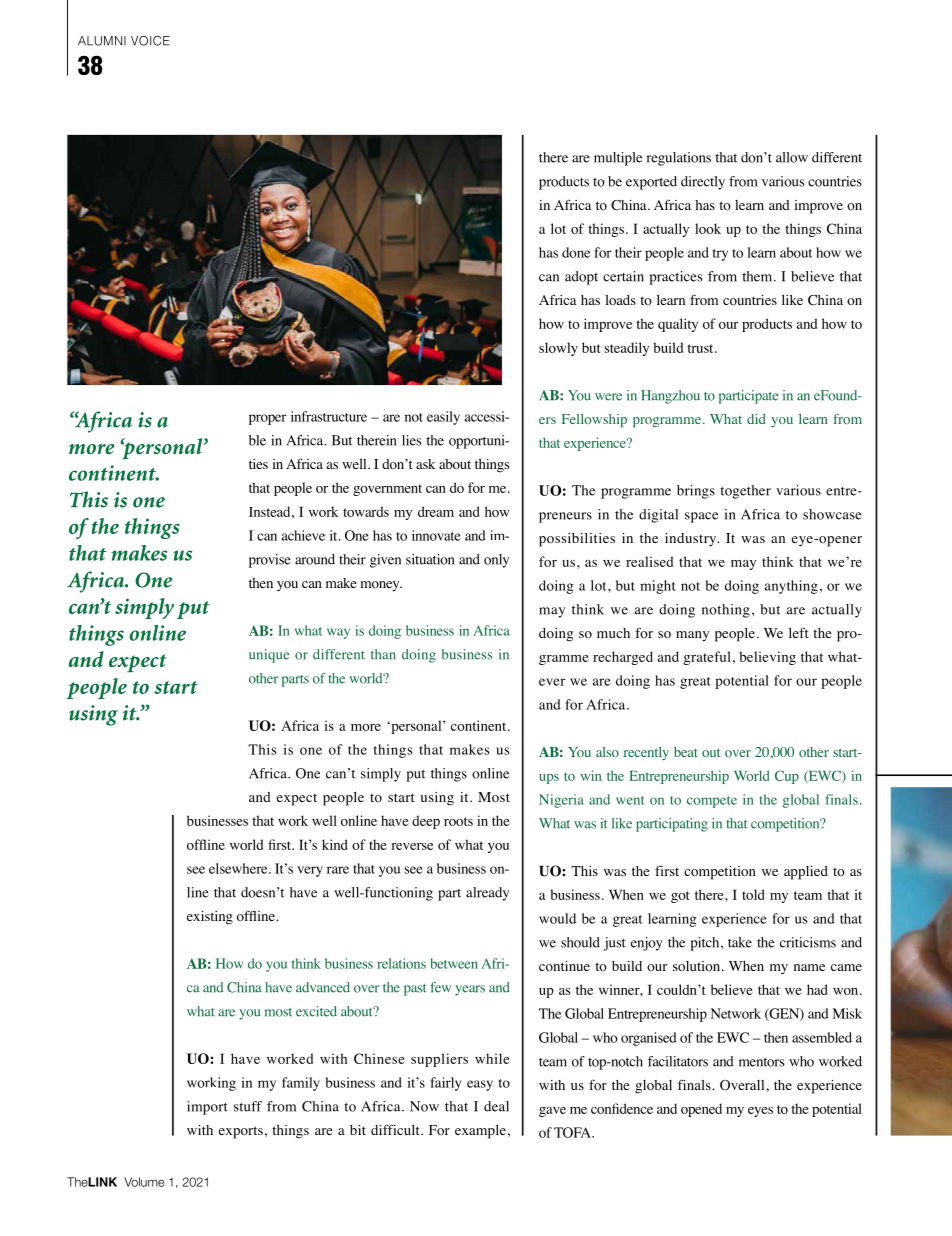 The width and height of the screenshot is (952, 1236). I want to click on allow, so click(792, 157).
